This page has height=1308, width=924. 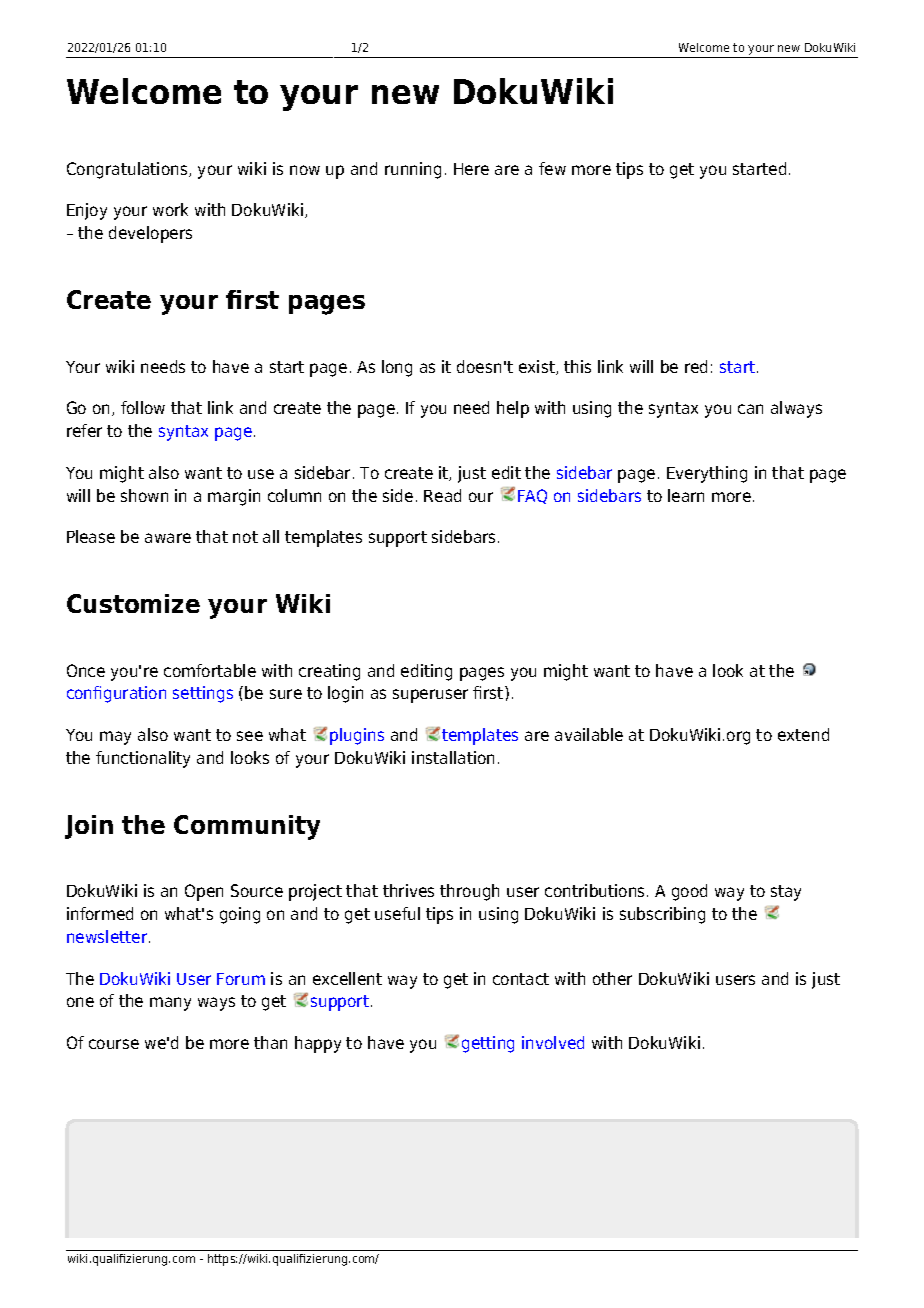 What do you see at coordinates (143, 759) in the page?
I see `functionality` at bounding box center [143, 759].
